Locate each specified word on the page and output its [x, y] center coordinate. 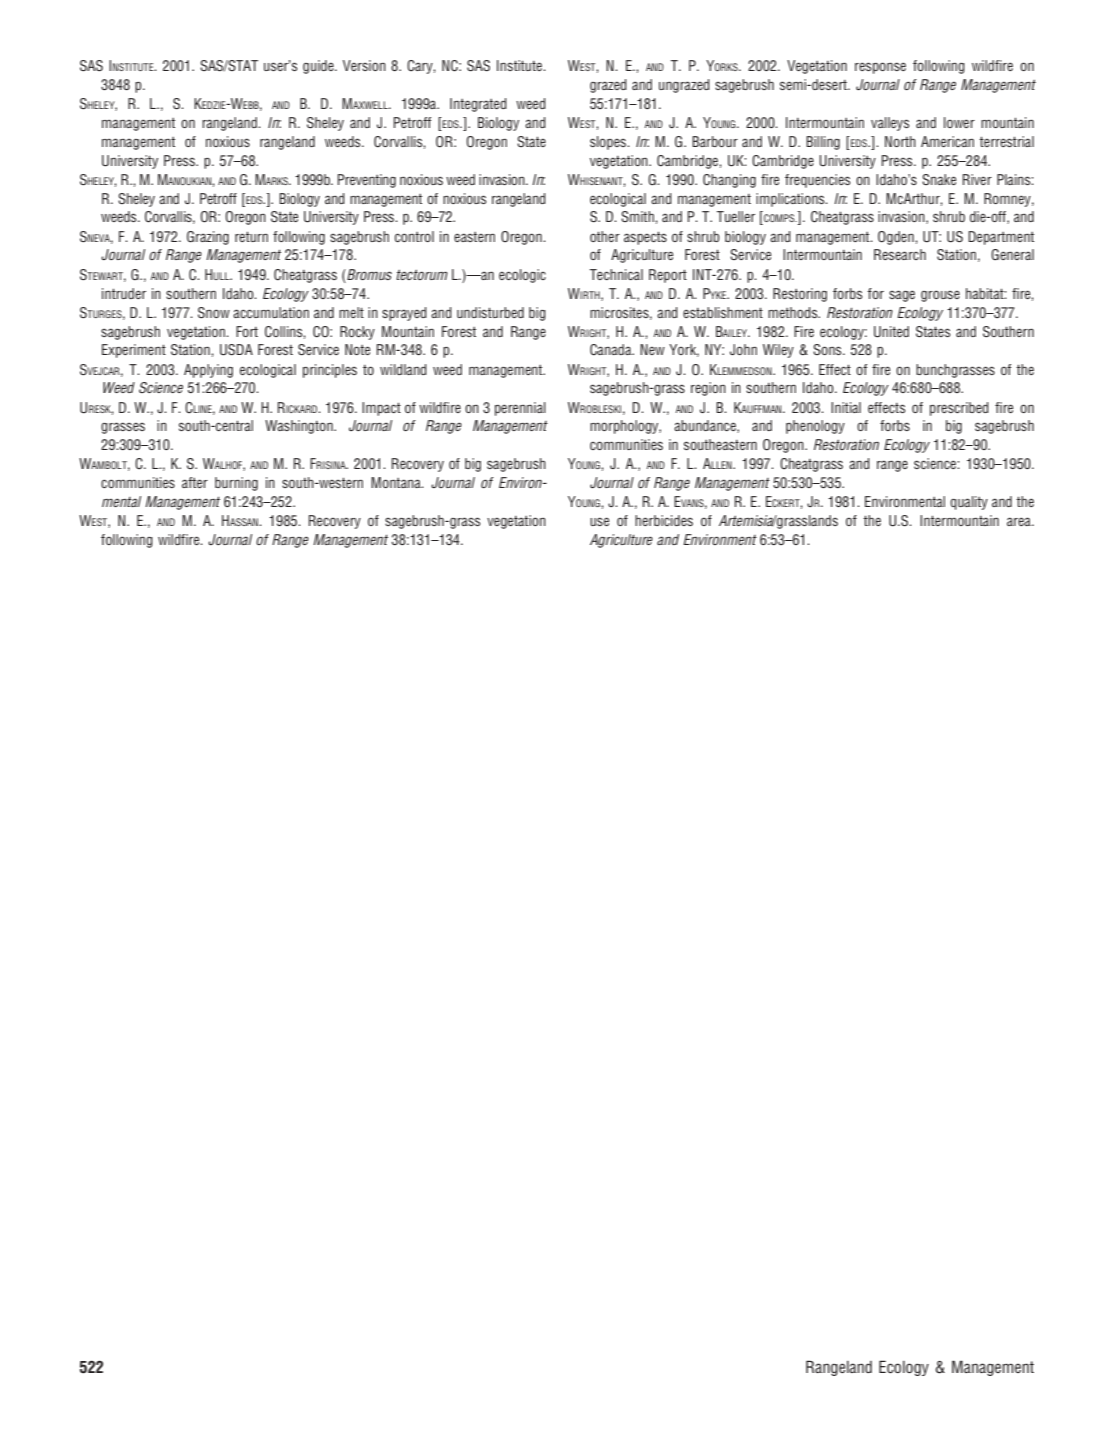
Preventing [367, 181]
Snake [939, 179]
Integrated [478, 105]
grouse [940, 296]
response [880, 68]
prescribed [959, 409]
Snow [214, 313]
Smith [638, 216]
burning [236, 484]
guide [319, 67]
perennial [520, 409]
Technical [616, 274]
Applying [208, 371]
